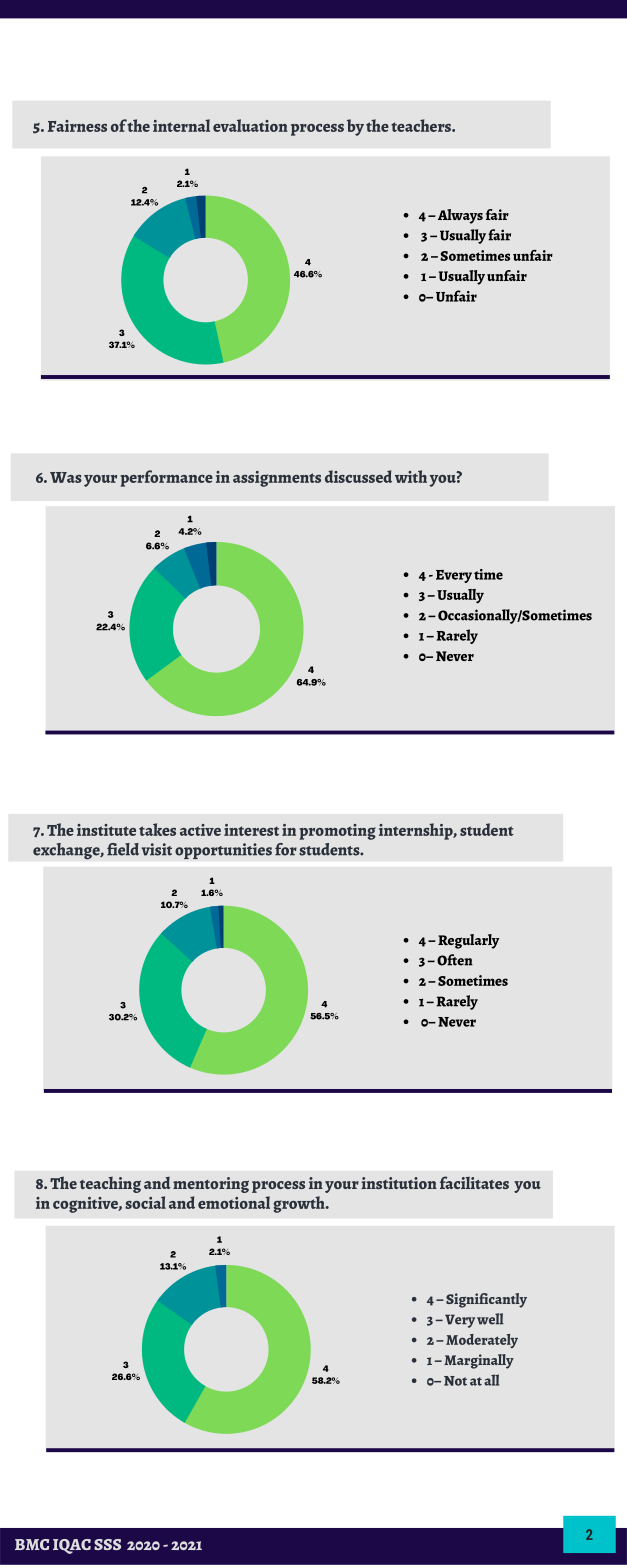  What do you see at coordinates (234, 1202) in the image?
I see `emotional` at bounding box center [234, 1202].
